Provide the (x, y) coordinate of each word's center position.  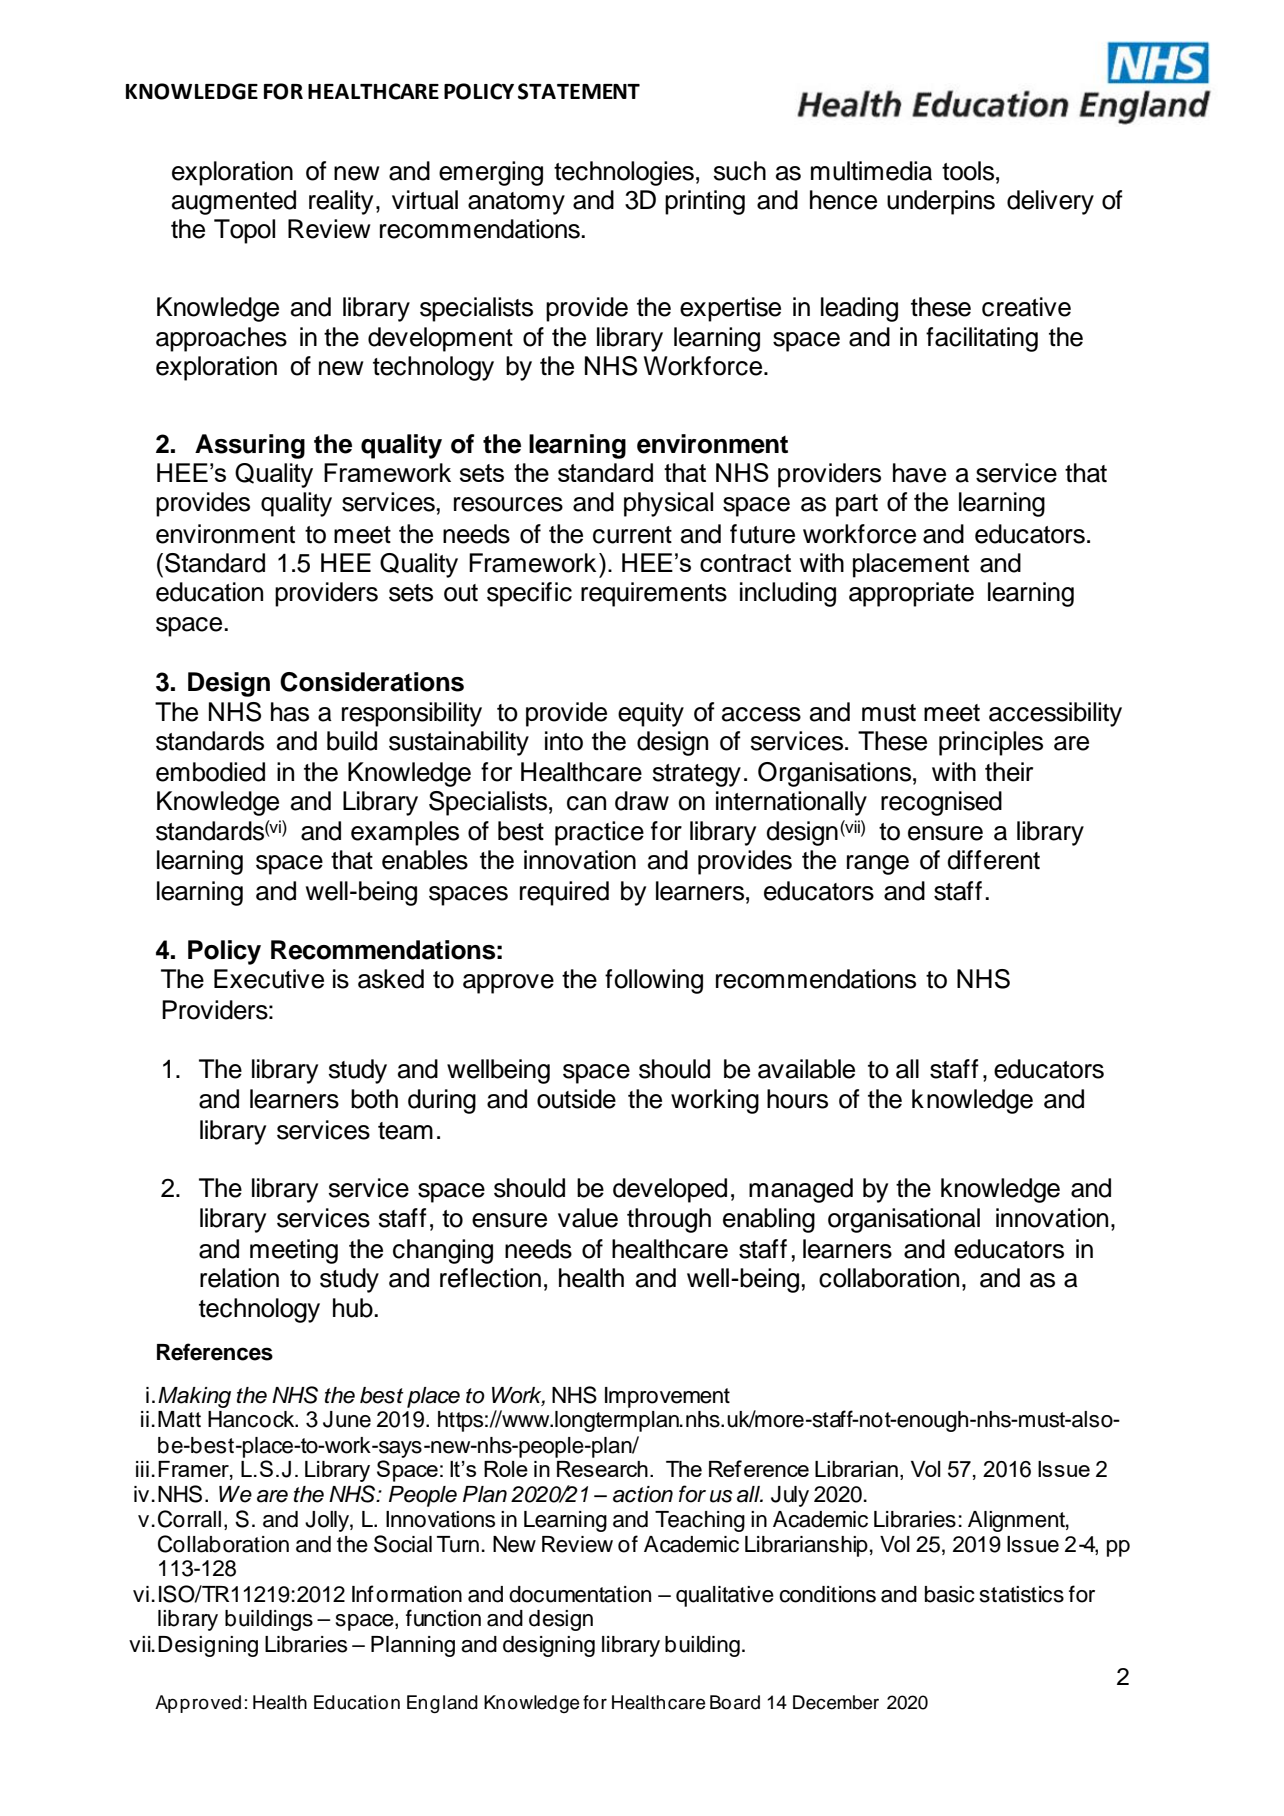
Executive (269, 979)
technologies (624, 173)
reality (341, 202)
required (564, 893)
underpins (941, 202)
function (443, 1618)
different (993, 860)
